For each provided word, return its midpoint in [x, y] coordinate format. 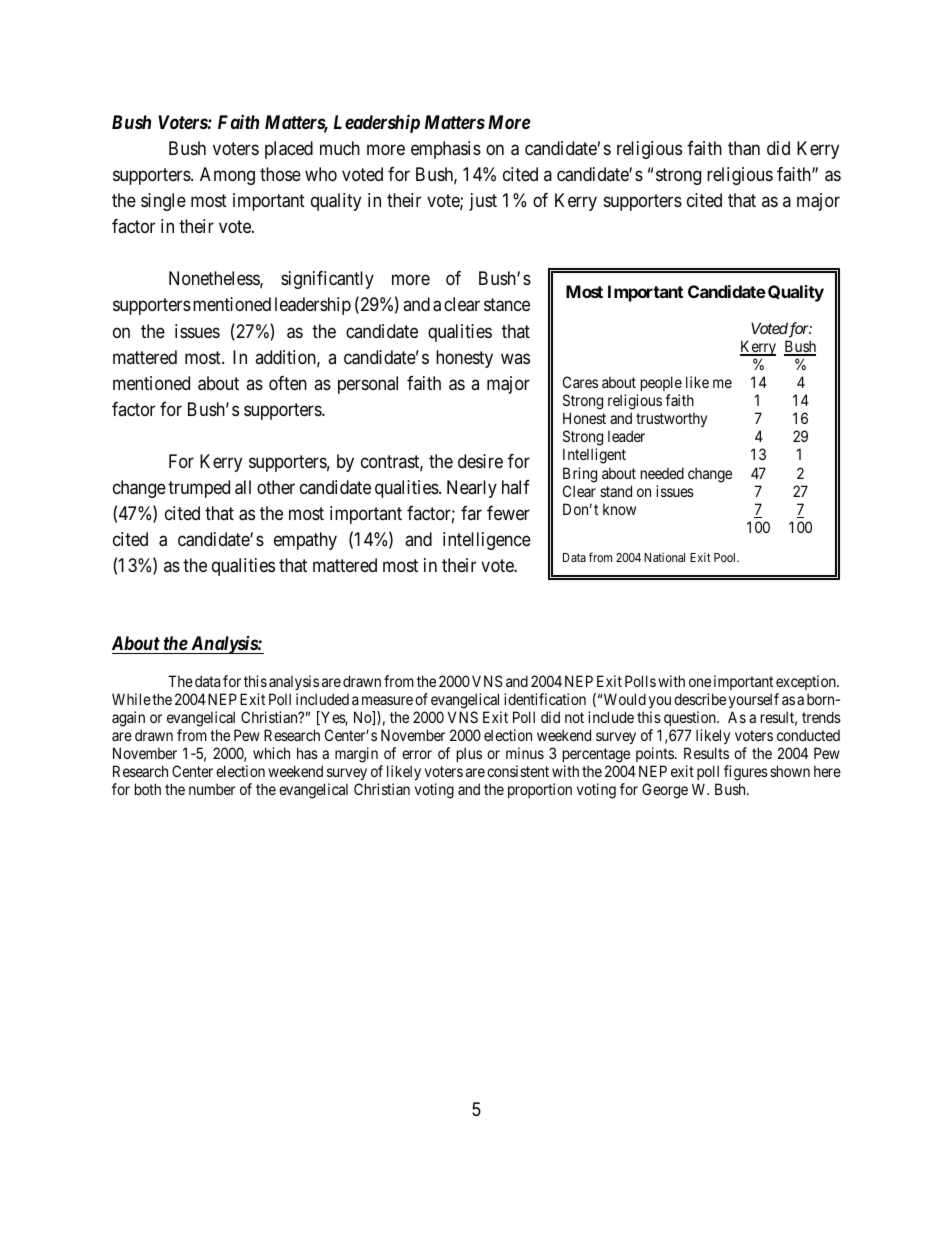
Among [227, 176]
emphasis [446, 150]
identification [545, 699]
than [744, 148]
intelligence [487, 541]
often [288, 383]
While [131, 699]
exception [807, 682]
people [661, 385]
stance [507, 305]
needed [662, 473]
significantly [327, 280]
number [212, 789]
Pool [726, 557]
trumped [199, 489]
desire [480, 461]
